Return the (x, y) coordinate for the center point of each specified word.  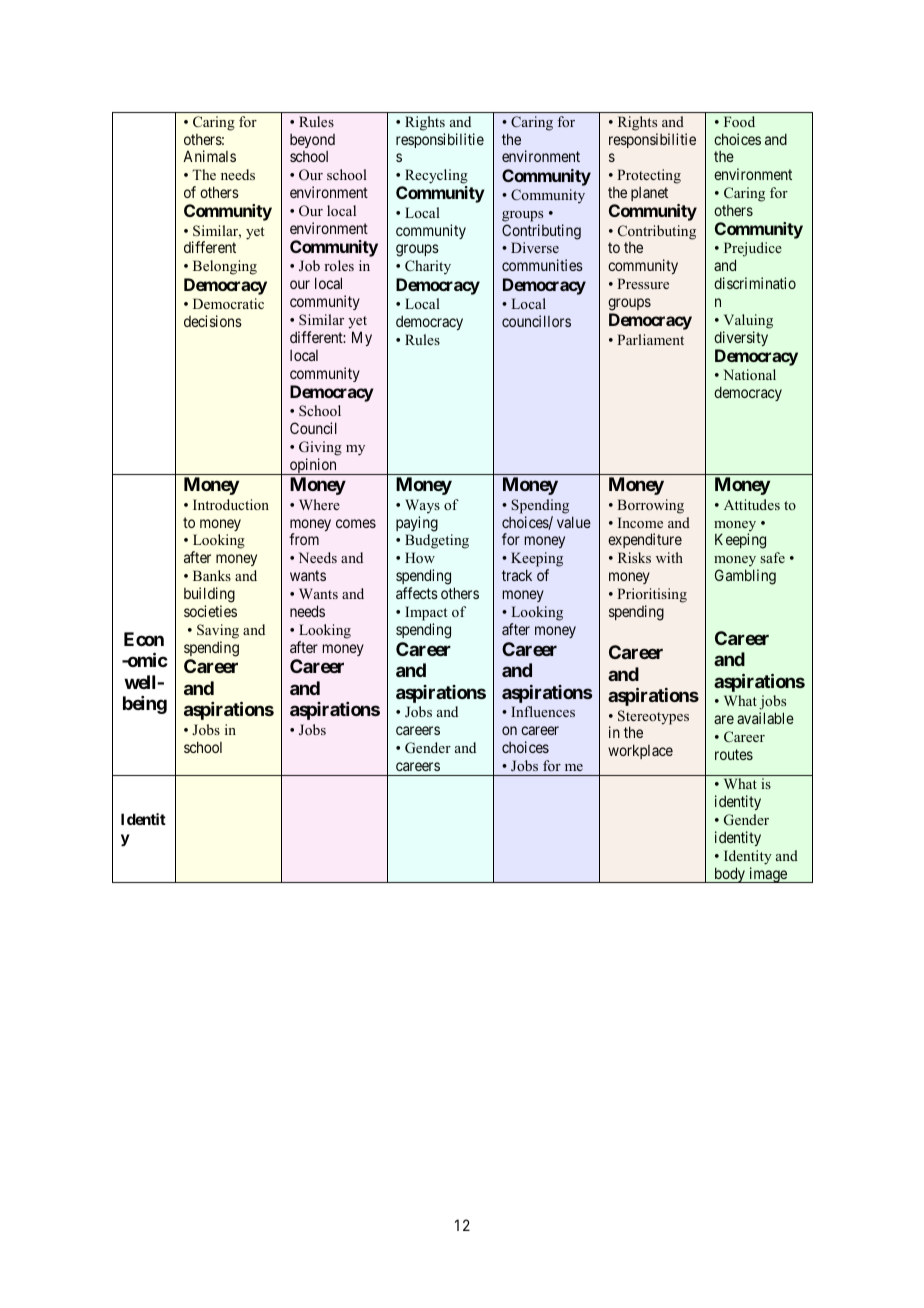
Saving (218, 631)
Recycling (436, 176)
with (669, 557)
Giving (320, 448)
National (749, 374)
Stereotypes (653, 718)
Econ (144, 639)
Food (739, 121)
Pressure (643, 283)
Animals (209, 156)
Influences (543, 711)
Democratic (228, 303)
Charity (428, 267)
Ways (422, 506)
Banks (212, 575)
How (420, 557)
